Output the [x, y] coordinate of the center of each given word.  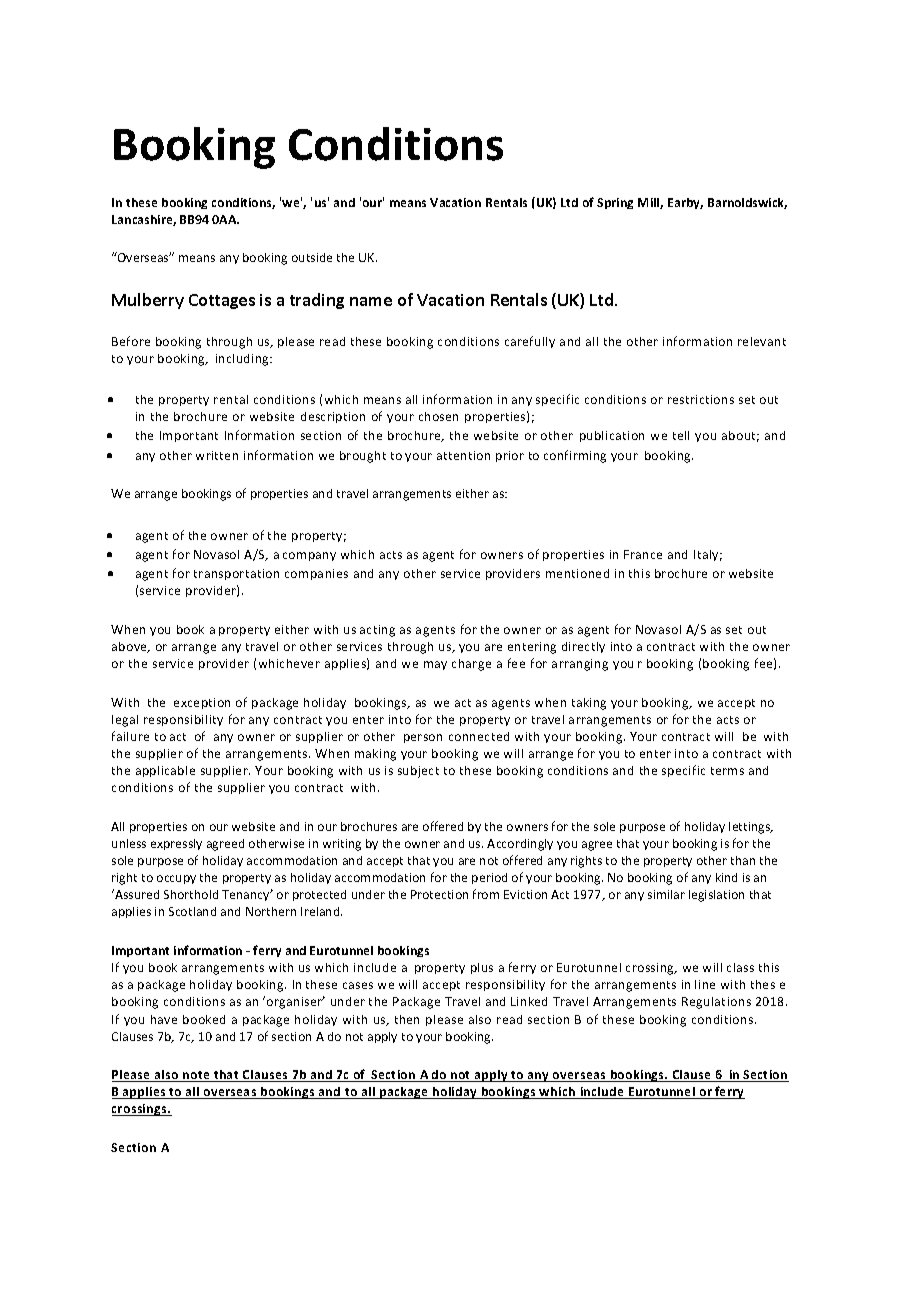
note [196, 1076]
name [371, 301]
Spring [615, 203]
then [407, 1019]
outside [312, 257]
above [130, 647]
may [435, 665]
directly [583, 647]
